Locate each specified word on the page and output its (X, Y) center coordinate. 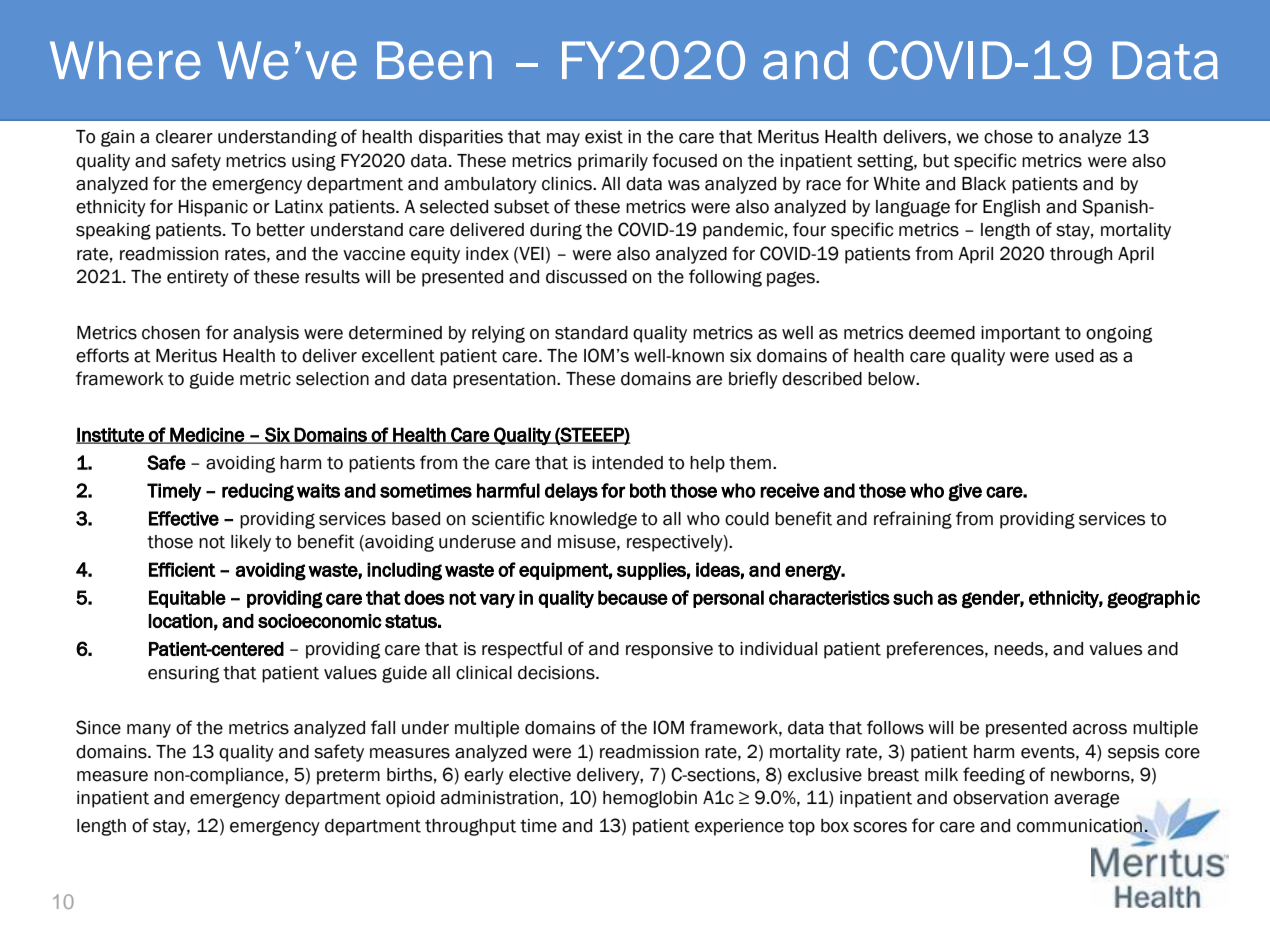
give (965, 492)
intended (627, 463)
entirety (198, 278)
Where (125, 60)
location (180, 621)
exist (604, 137)
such (913, 597)
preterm (348, 777)
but (936, 161)
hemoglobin (650, 799)
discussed (586, 277)
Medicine (207, 435)
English (1011, 208)
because (633, 597)
